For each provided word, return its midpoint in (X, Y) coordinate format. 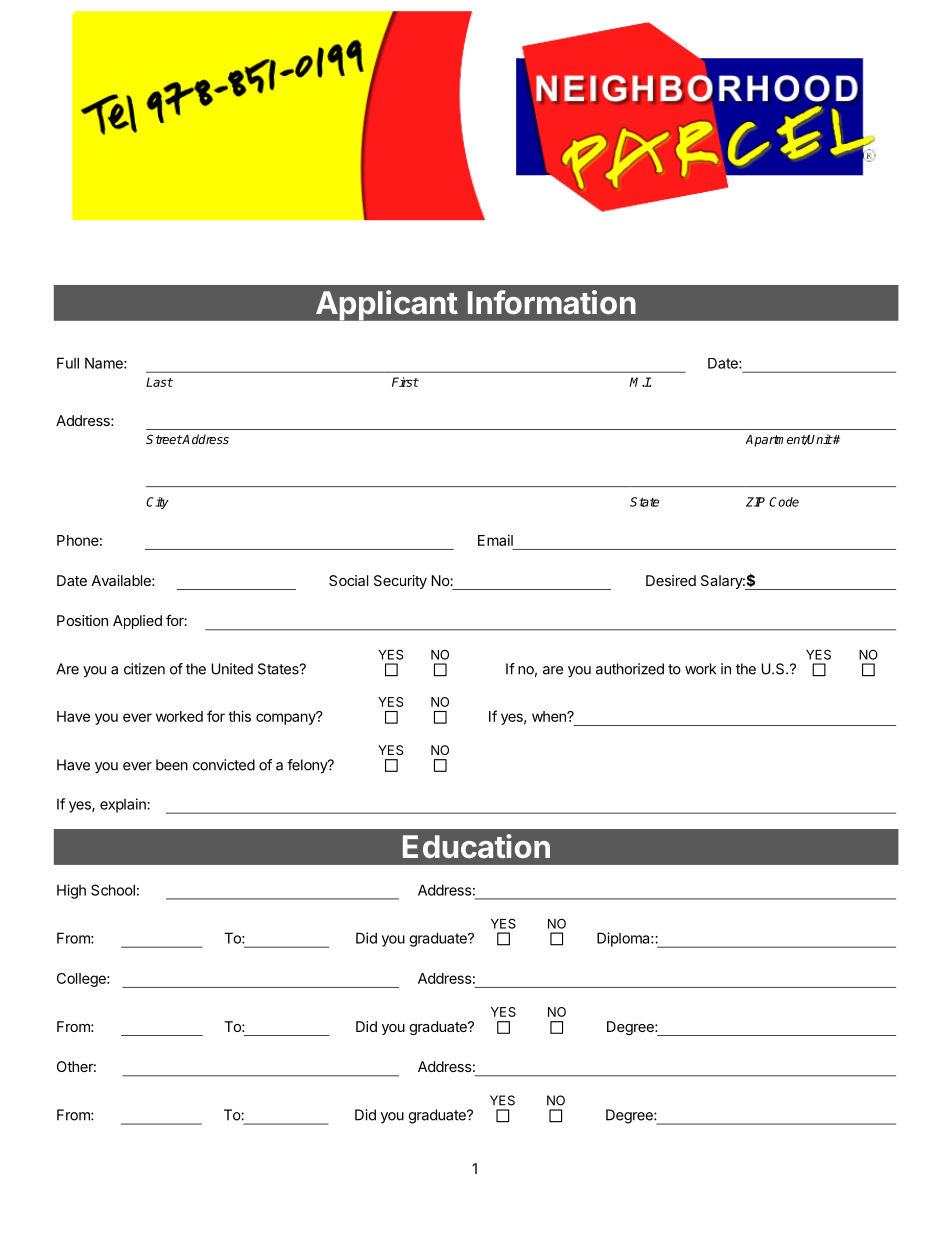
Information (552, 302)
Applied (137, 622)
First (405, 382)
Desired (671, 580)
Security (400, 582)
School (113, 890)
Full (68, 363)
